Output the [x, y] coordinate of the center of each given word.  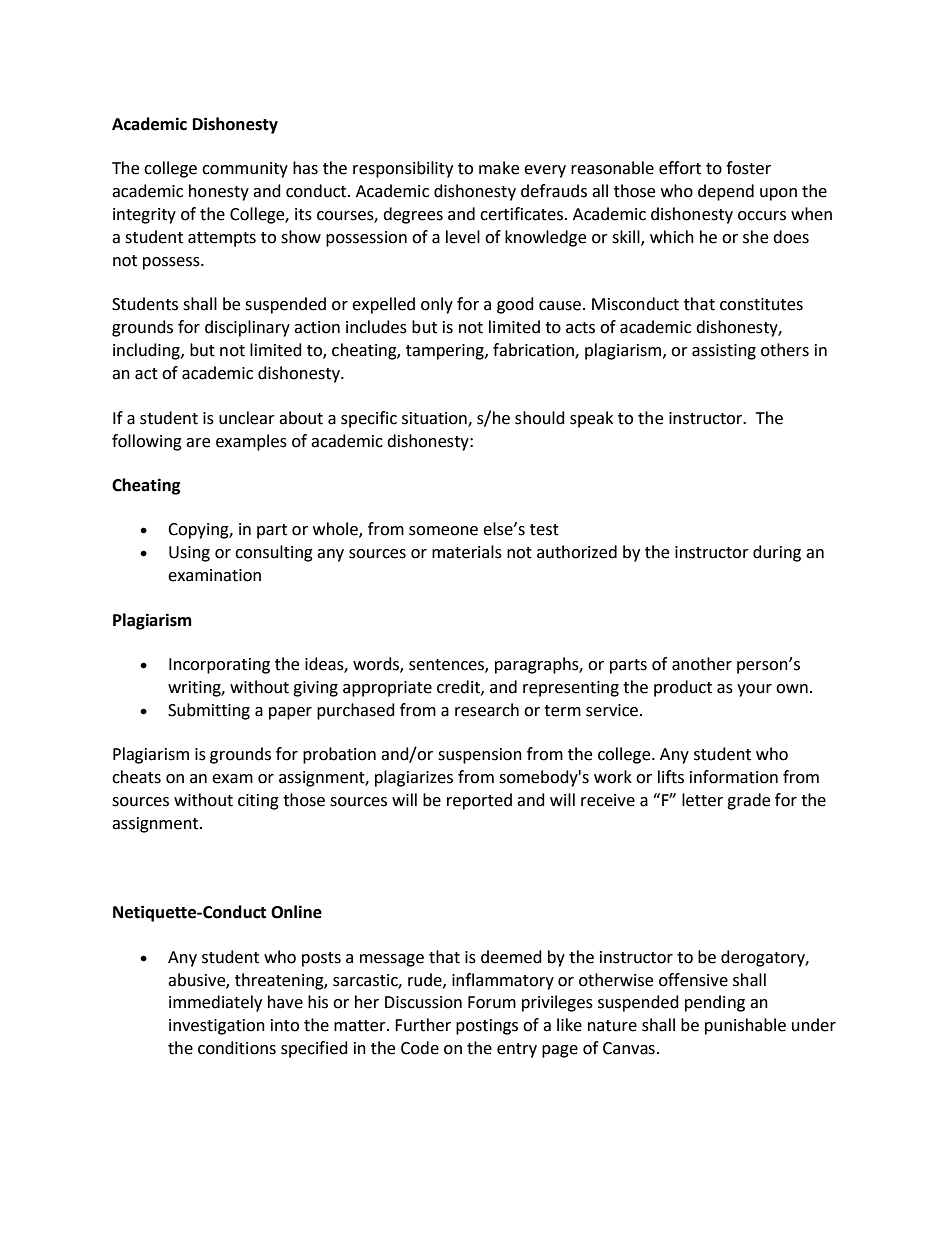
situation [435, 419]
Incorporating [219, 666]
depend [726, 192]
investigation [217, 1027]
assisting [724, 352]
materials [467, 552]
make [499, 168]
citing [258, 802]
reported [479, 801]
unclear [247, 418]
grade [748, 801]
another [702, 664]
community [245, 170]
